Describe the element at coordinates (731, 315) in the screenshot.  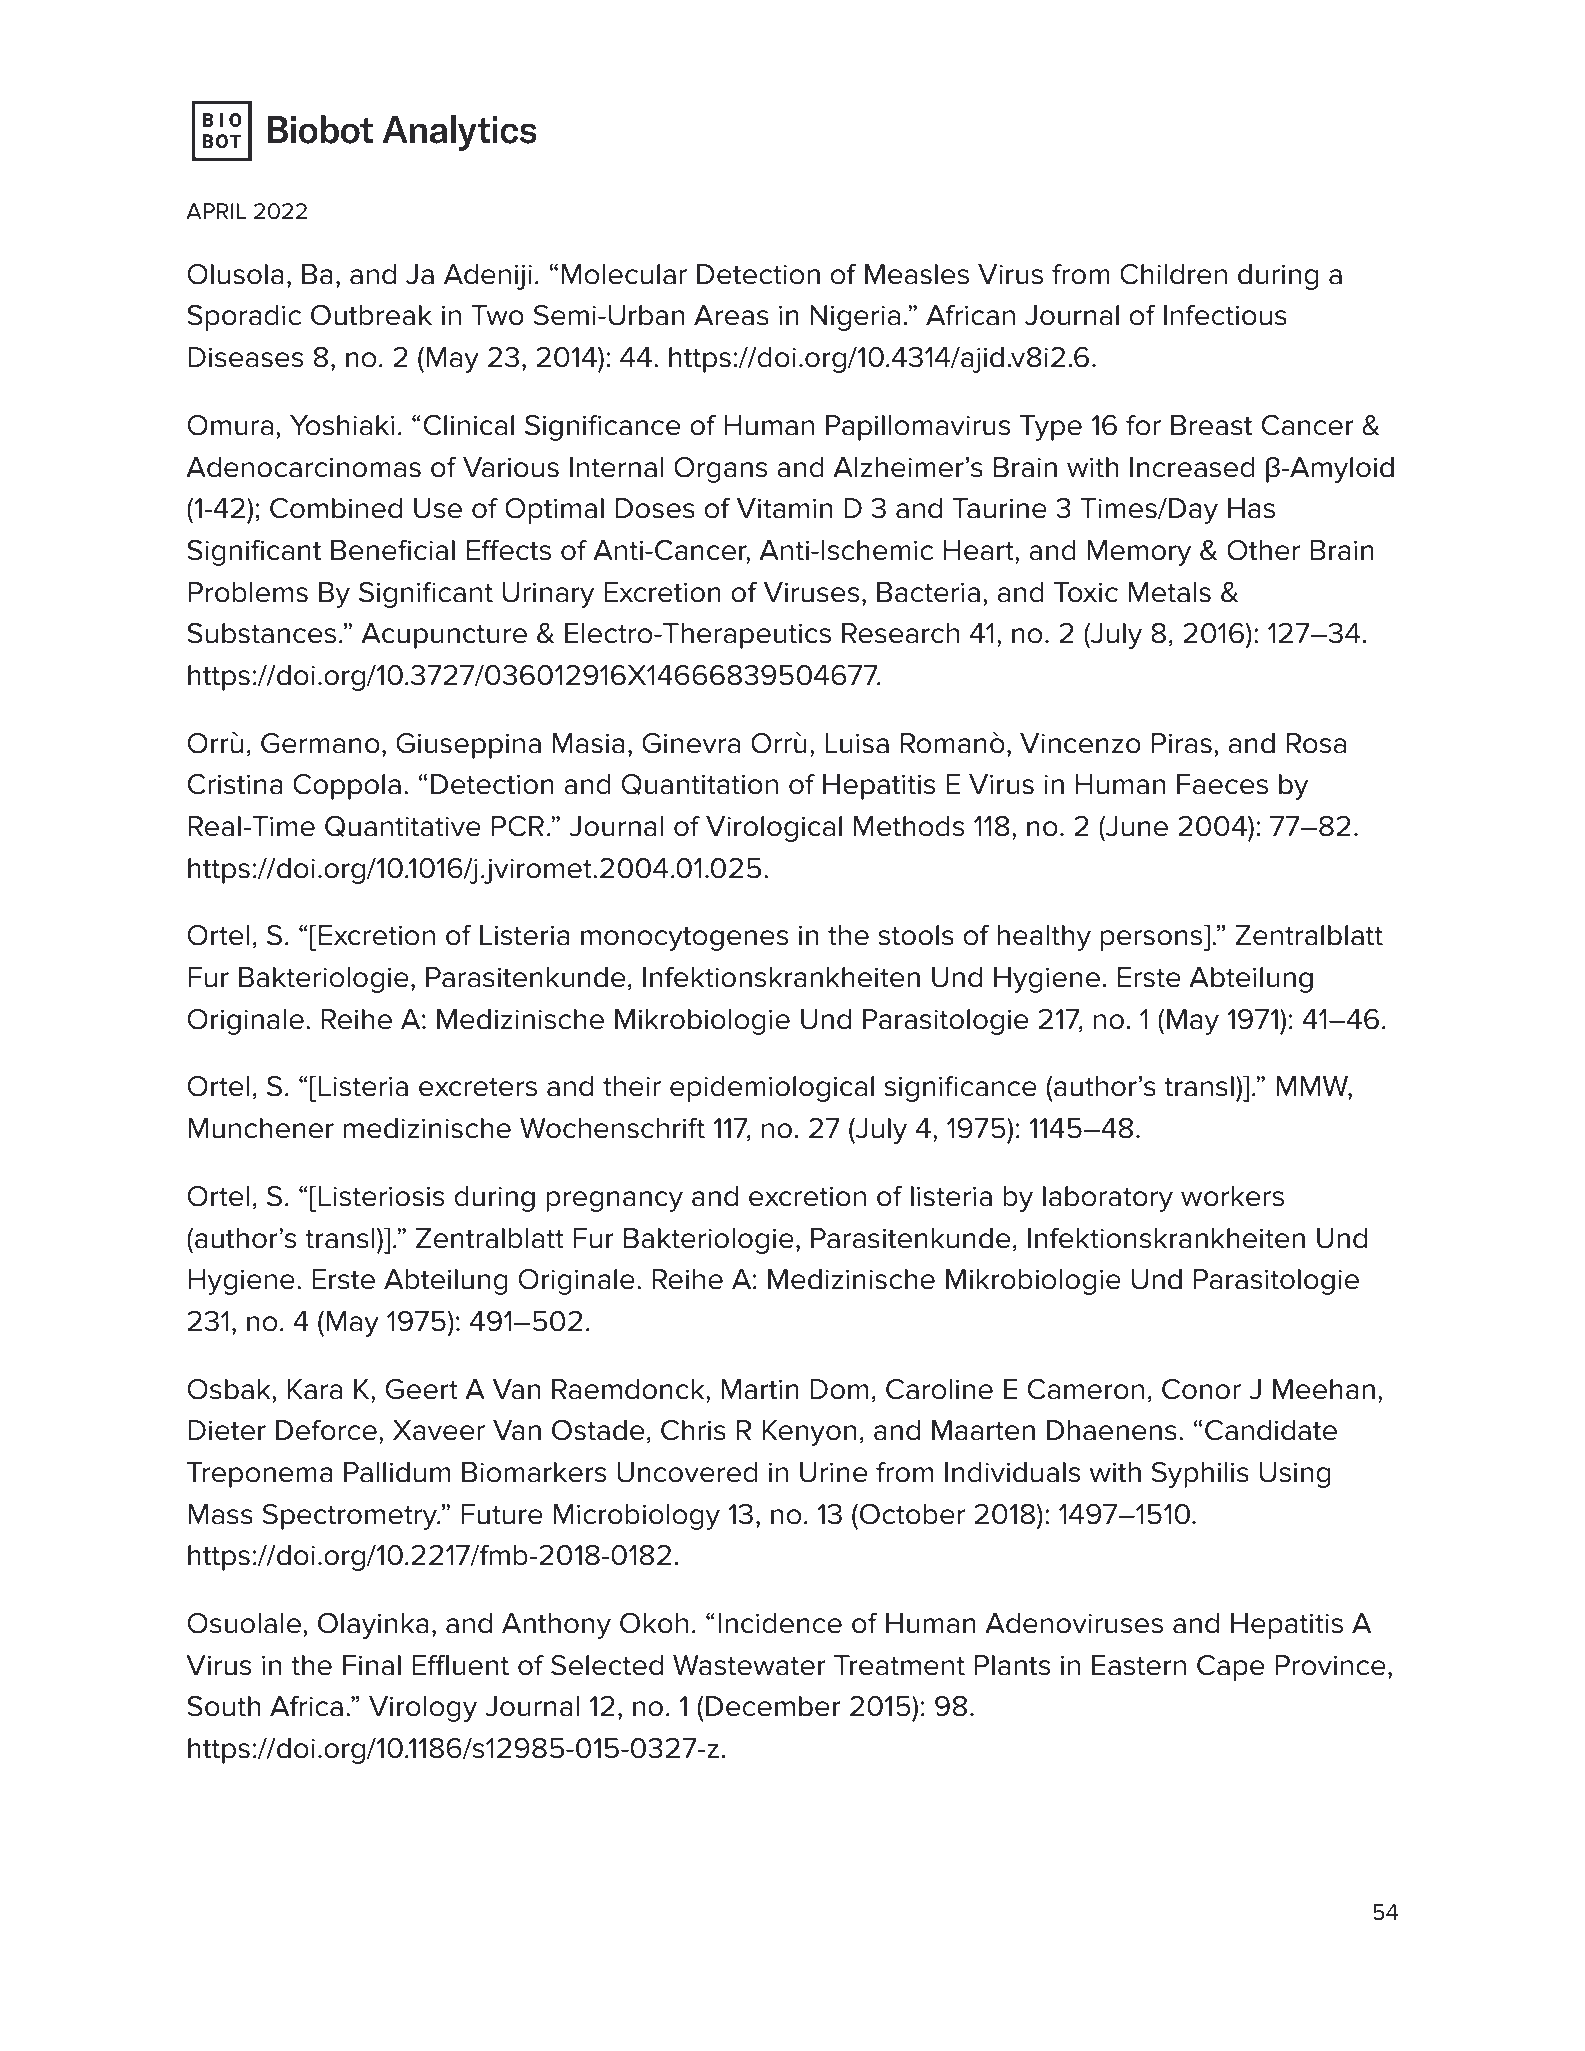
I see `Areas` at that location.
